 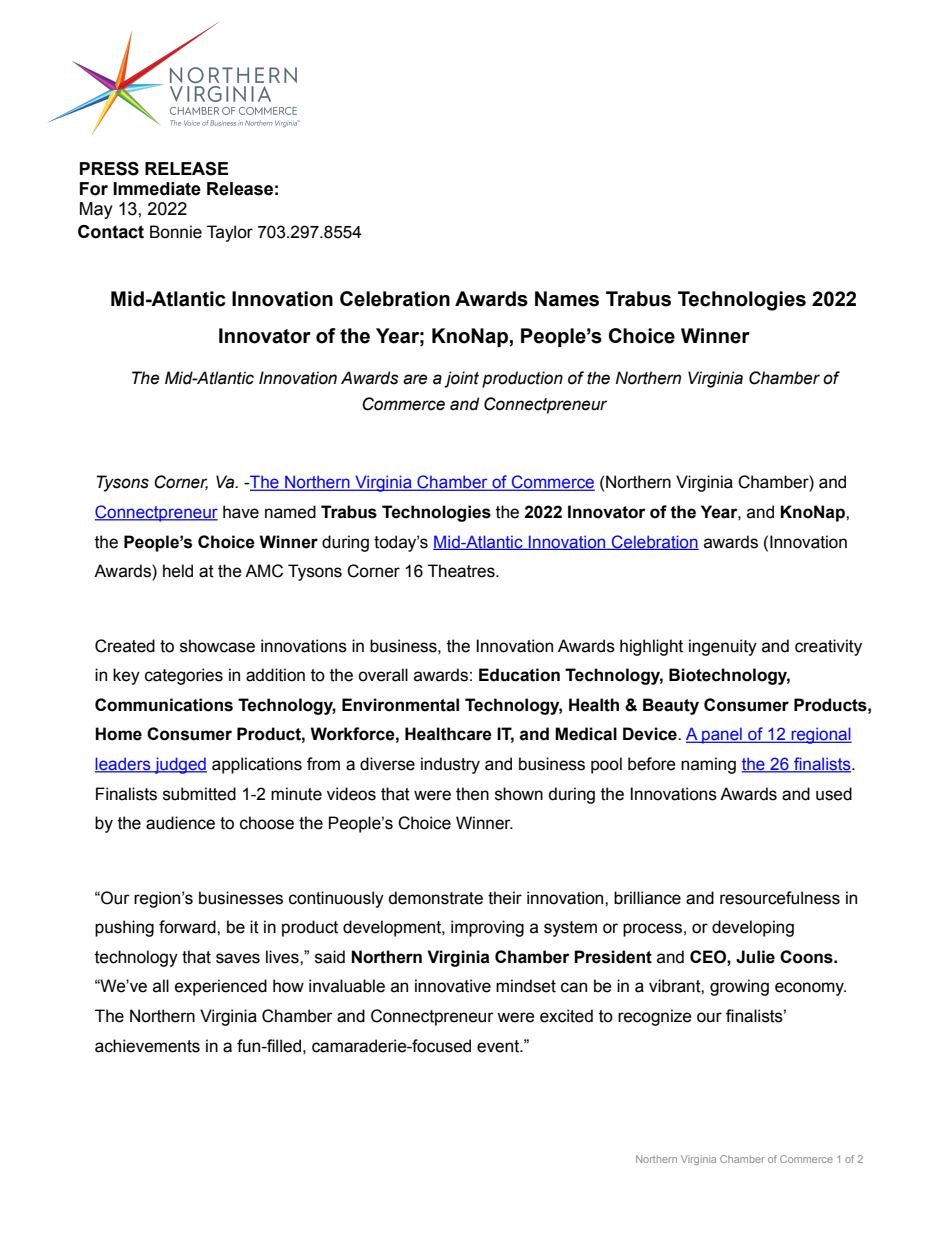 What do you see at coordinates (519, 675) in the page?
I see `Education` at bounding box center [519, 675].
